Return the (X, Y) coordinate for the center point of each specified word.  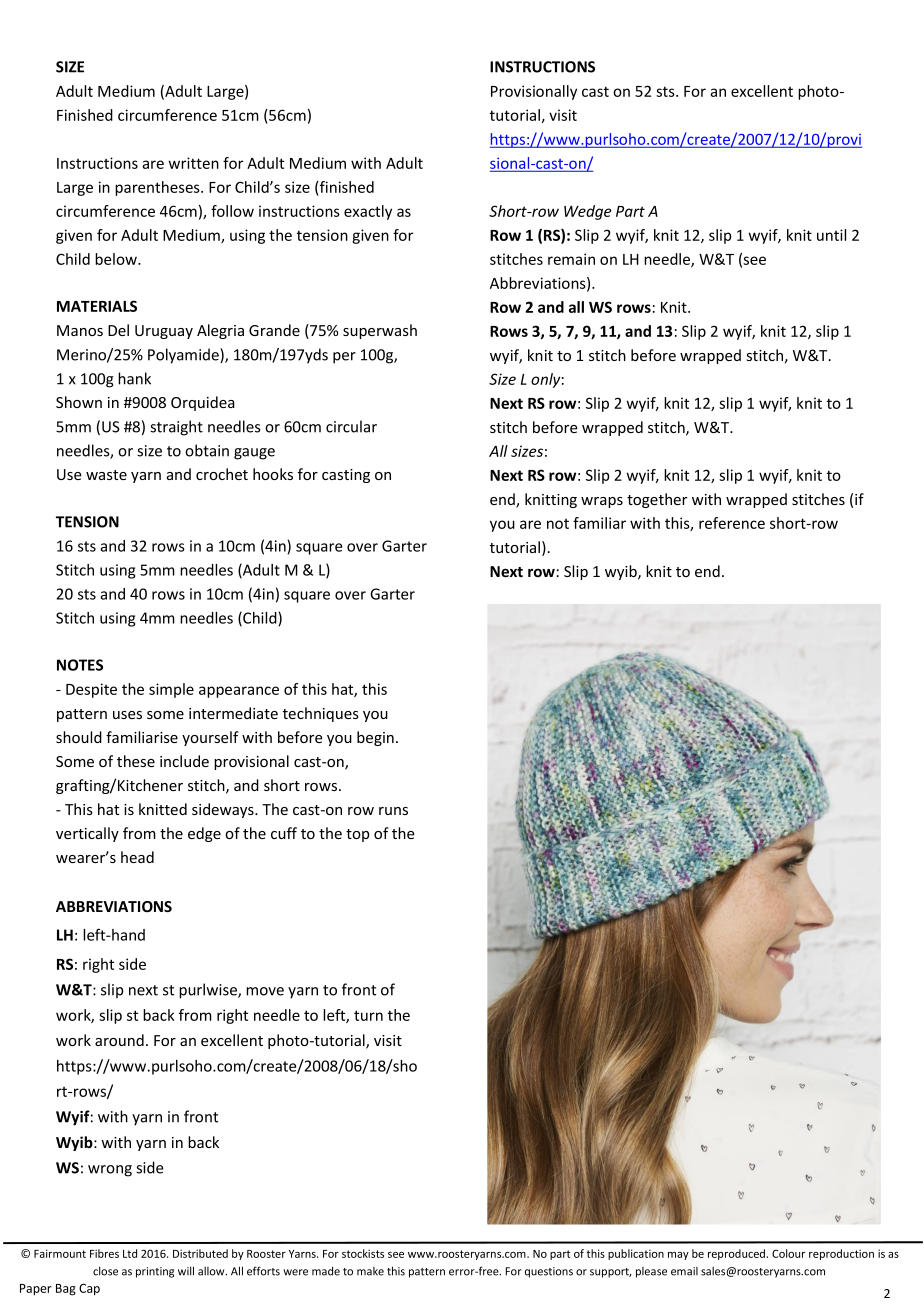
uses (127, 715)
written (194, 163)
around (119, 1040)
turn (368, 1015)
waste (106, 475)
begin (375, 738)
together (657, 500)
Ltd (130, 1253)
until (831, 235)
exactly (368, 212)
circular (351, 426)
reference (732, 523)
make (370, 1271)
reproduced (738, 1254)
